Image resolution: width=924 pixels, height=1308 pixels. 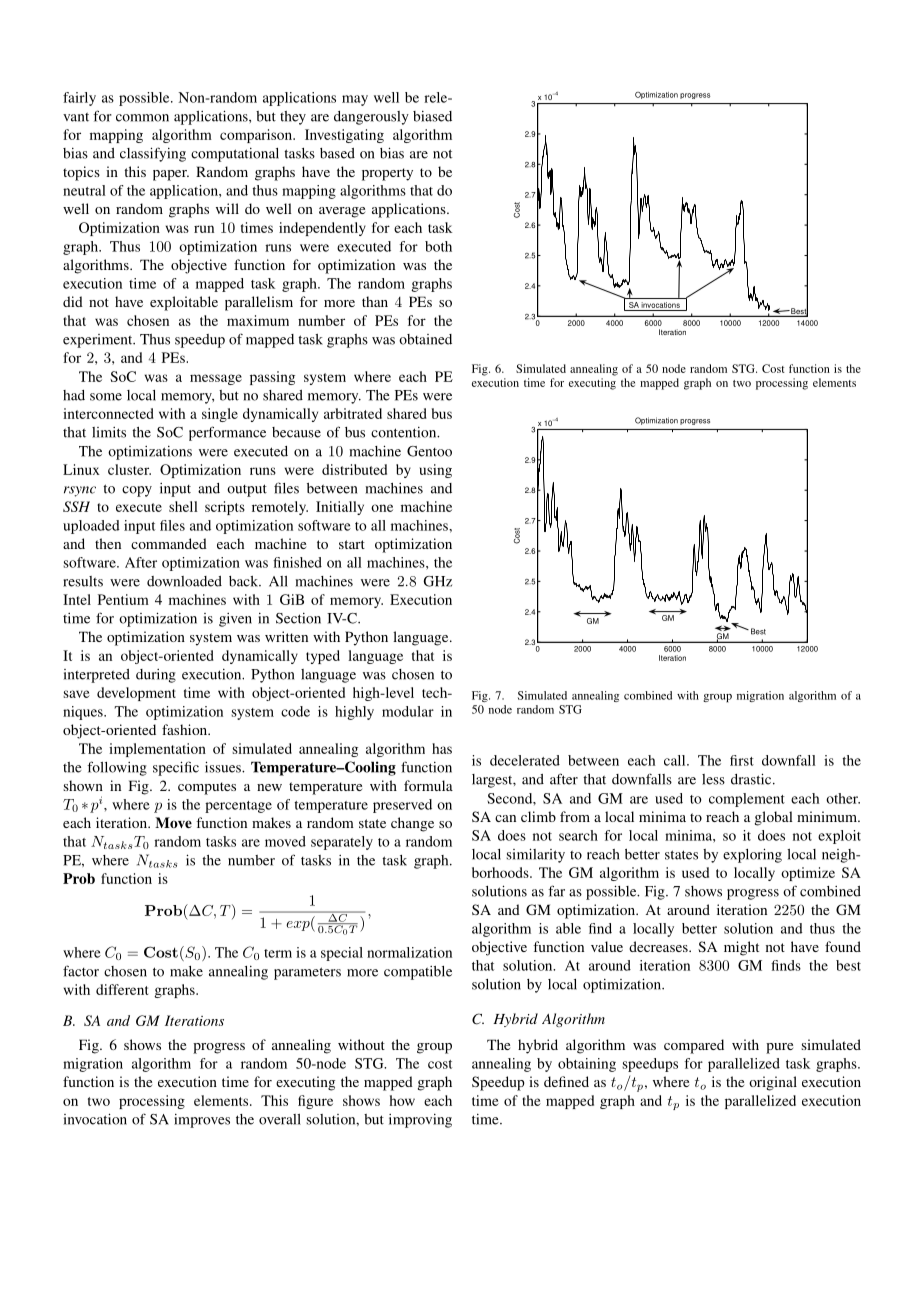 What do you see at coordinates (742, 760) in the screenshot?
I see `first` at bounding box center [742, 760].
